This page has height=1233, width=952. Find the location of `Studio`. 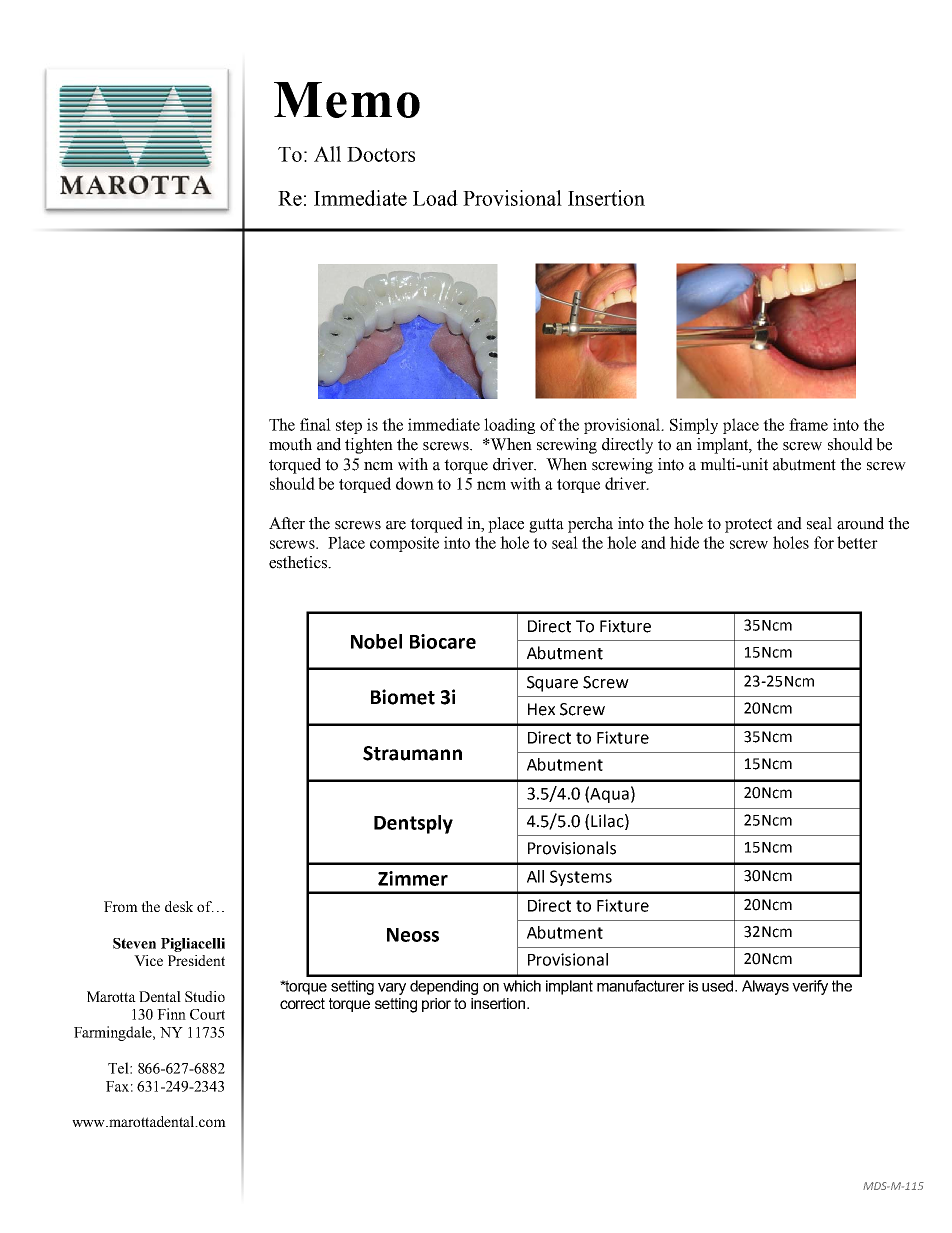

Studio is located at coordinates (205, 996).
